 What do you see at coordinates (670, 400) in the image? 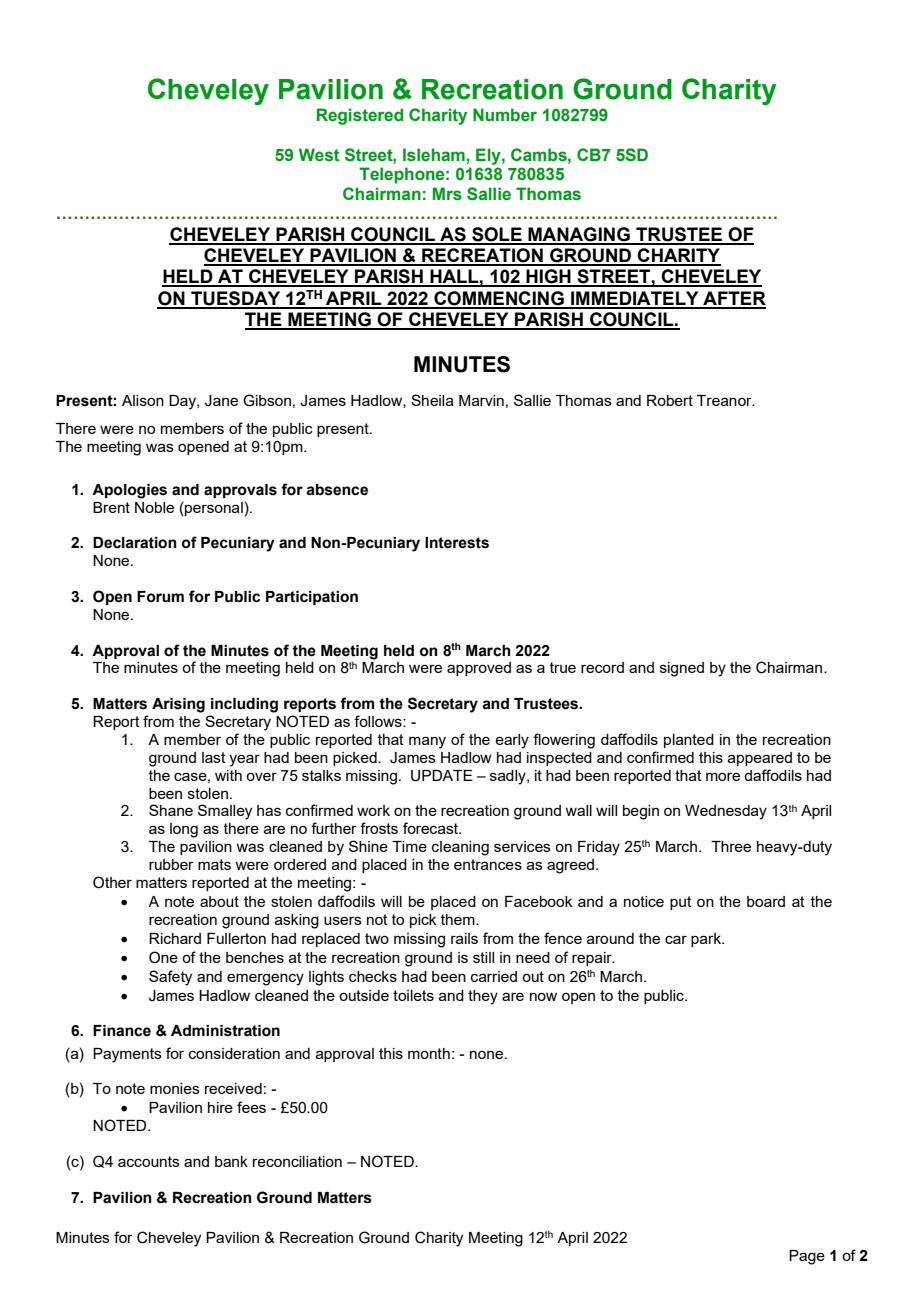
I see `Robert` at bounding box center [670, 400].
